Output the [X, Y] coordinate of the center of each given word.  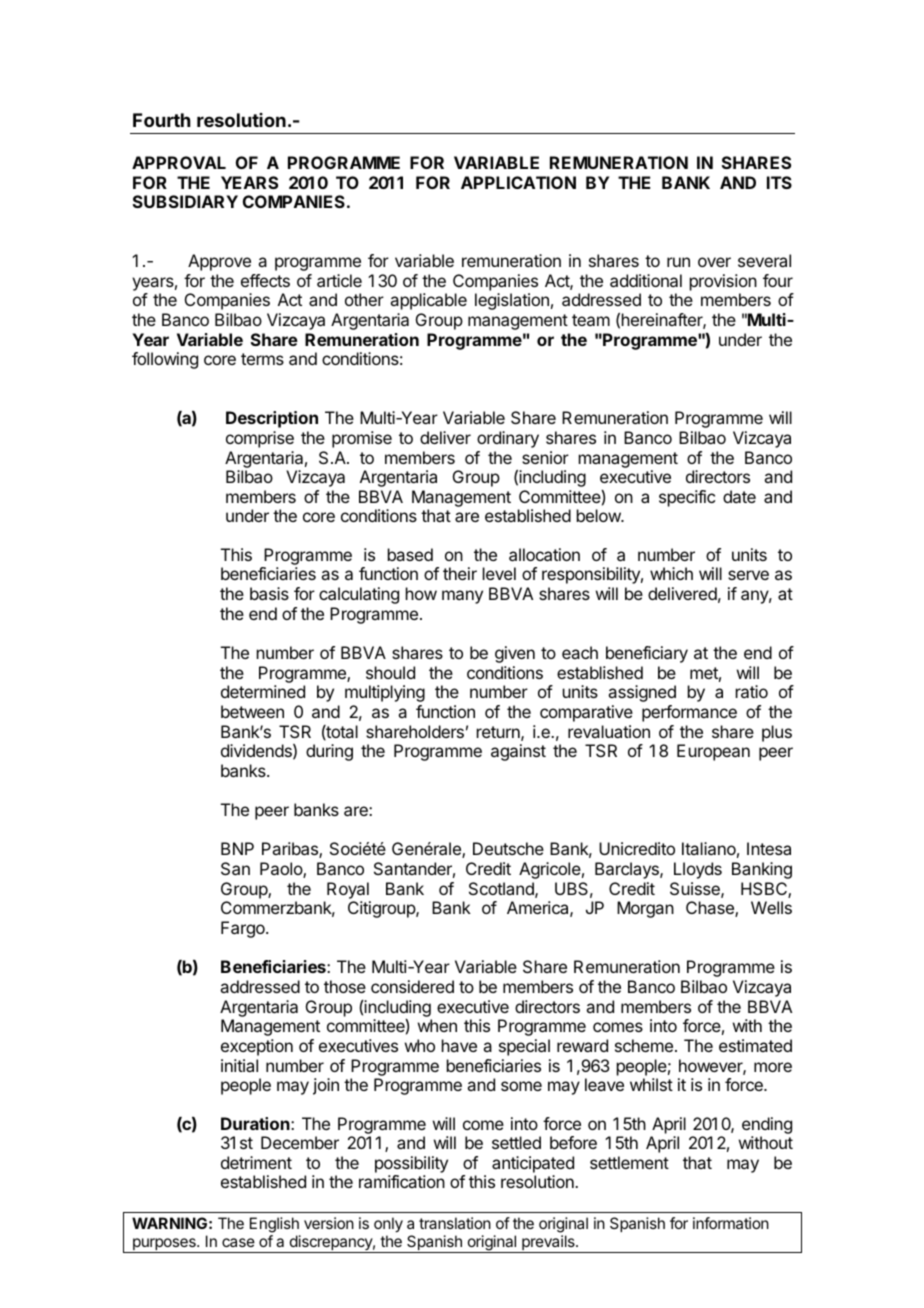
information [731, 1223]
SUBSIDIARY [185, 201]
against [518, 752]
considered [412, 986]
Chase [711, 909]
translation [455, 1223]
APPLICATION [518, 182]
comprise [260, 439]
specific [687, 498]
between [252, 711]
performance [689, 713]
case [238, 1242]
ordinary [508, 439]
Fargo [244, 929]
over [714, 262]
